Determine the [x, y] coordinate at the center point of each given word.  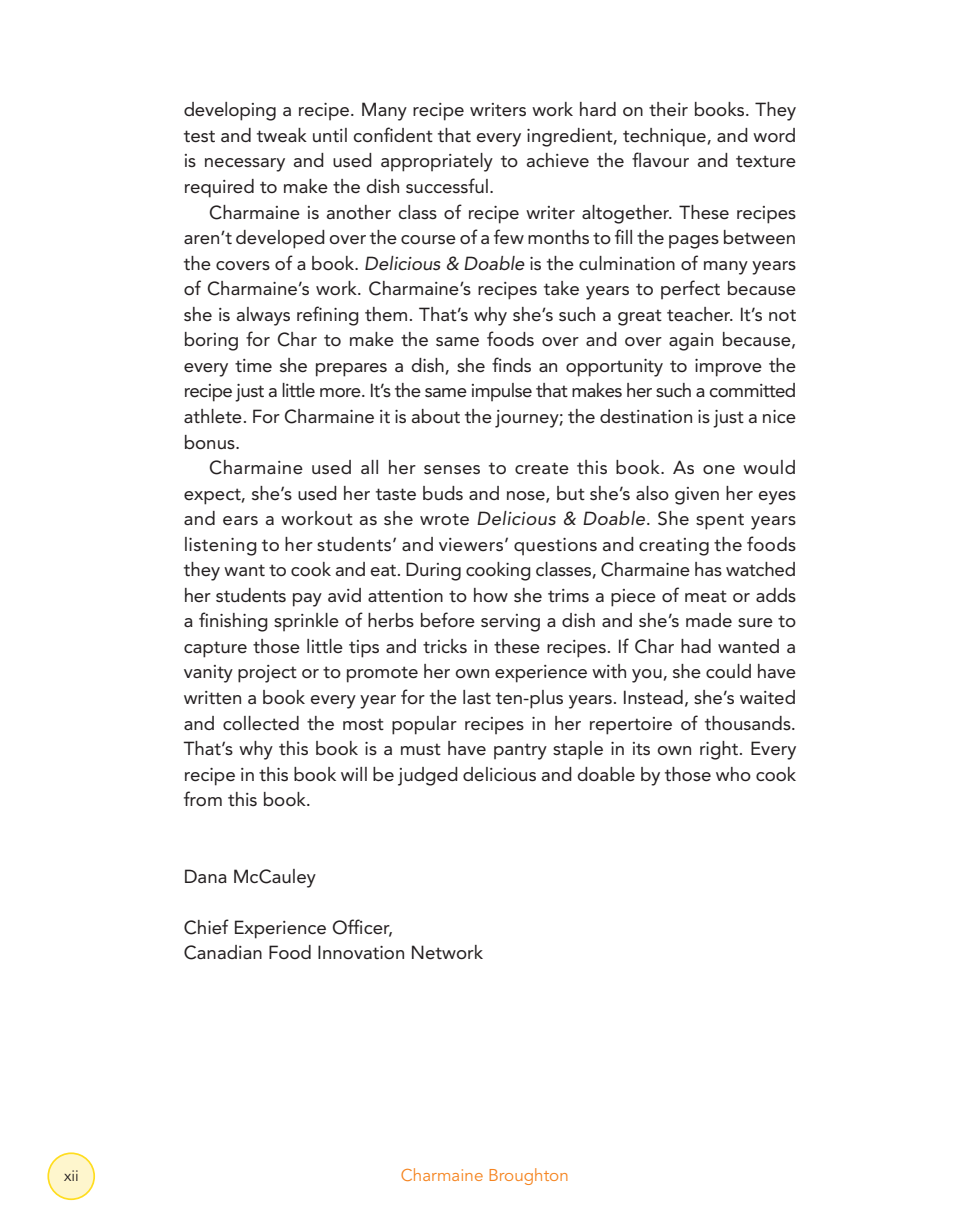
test [199, 136]
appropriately [437, 162]
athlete [213, 416]
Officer [362, 928]
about [436, 416]
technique [664, 137]
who [733, 774]
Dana [206, 876]
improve [728, 368]
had [696, 646]
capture [215, 649]
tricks [445, 646]
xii [71, 1175]
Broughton [528, 1176]
